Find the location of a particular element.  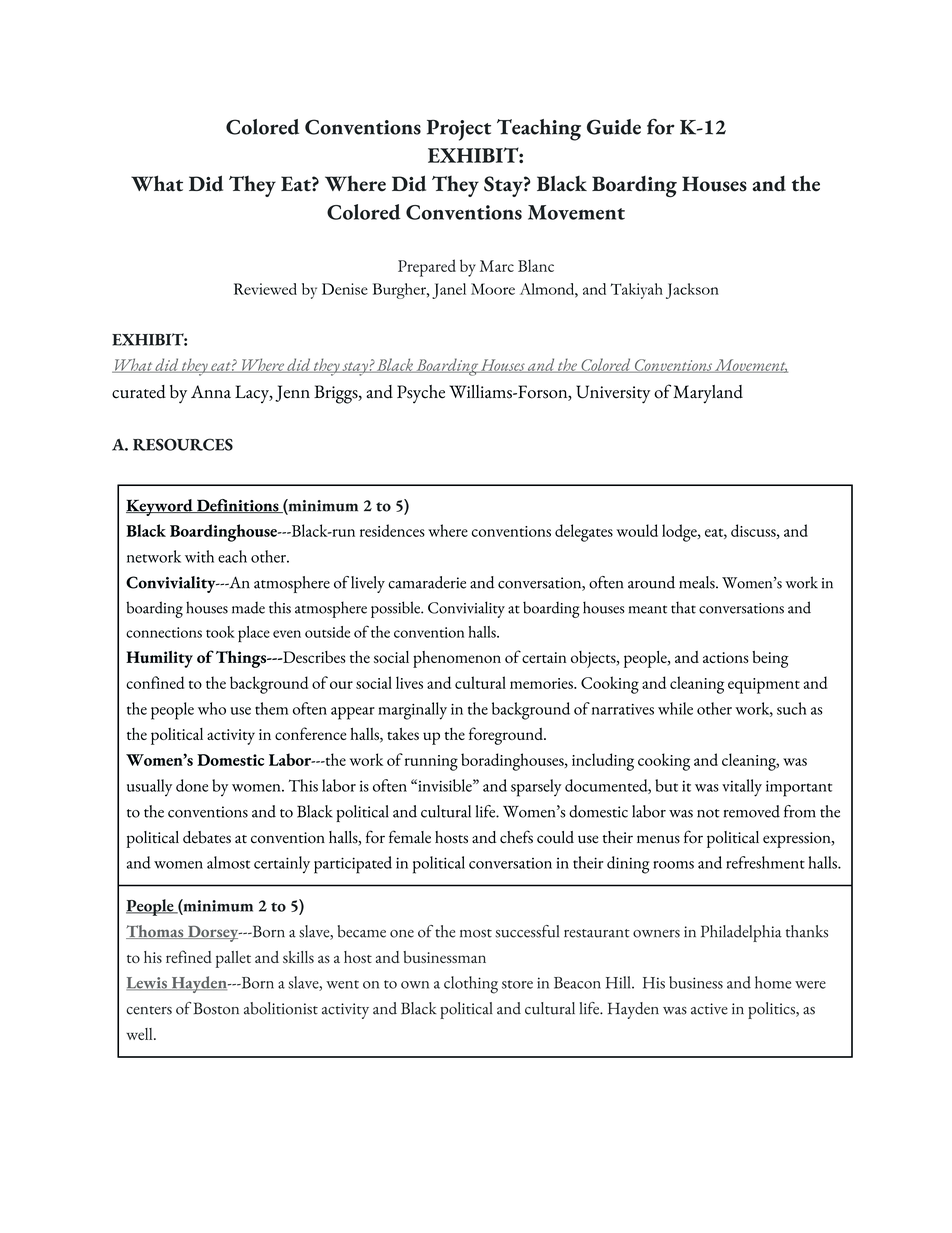

meals is located at coordinates (698, 582).
